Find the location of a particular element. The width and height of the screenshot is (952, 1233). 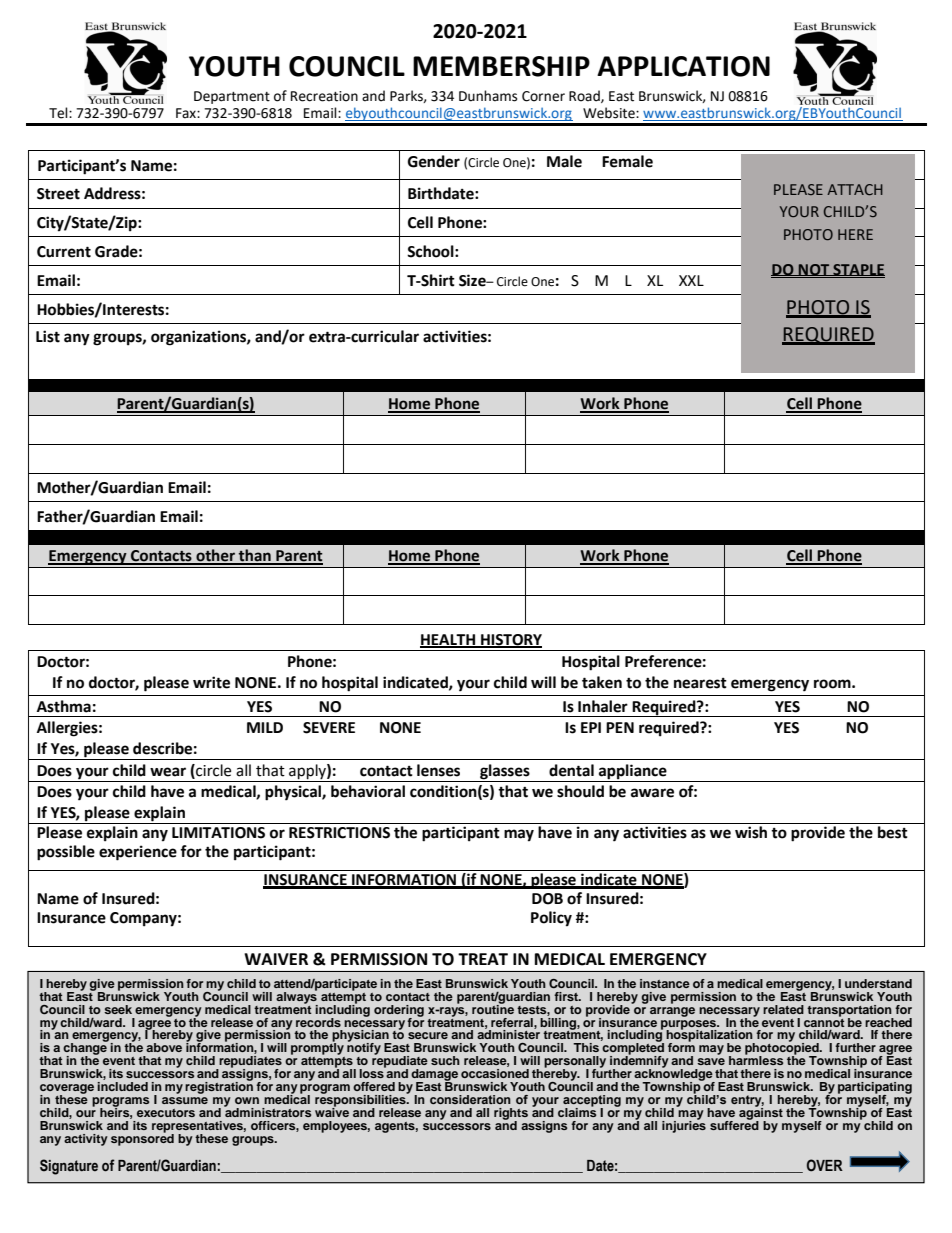

Department is located at coordinates (232, 97).
